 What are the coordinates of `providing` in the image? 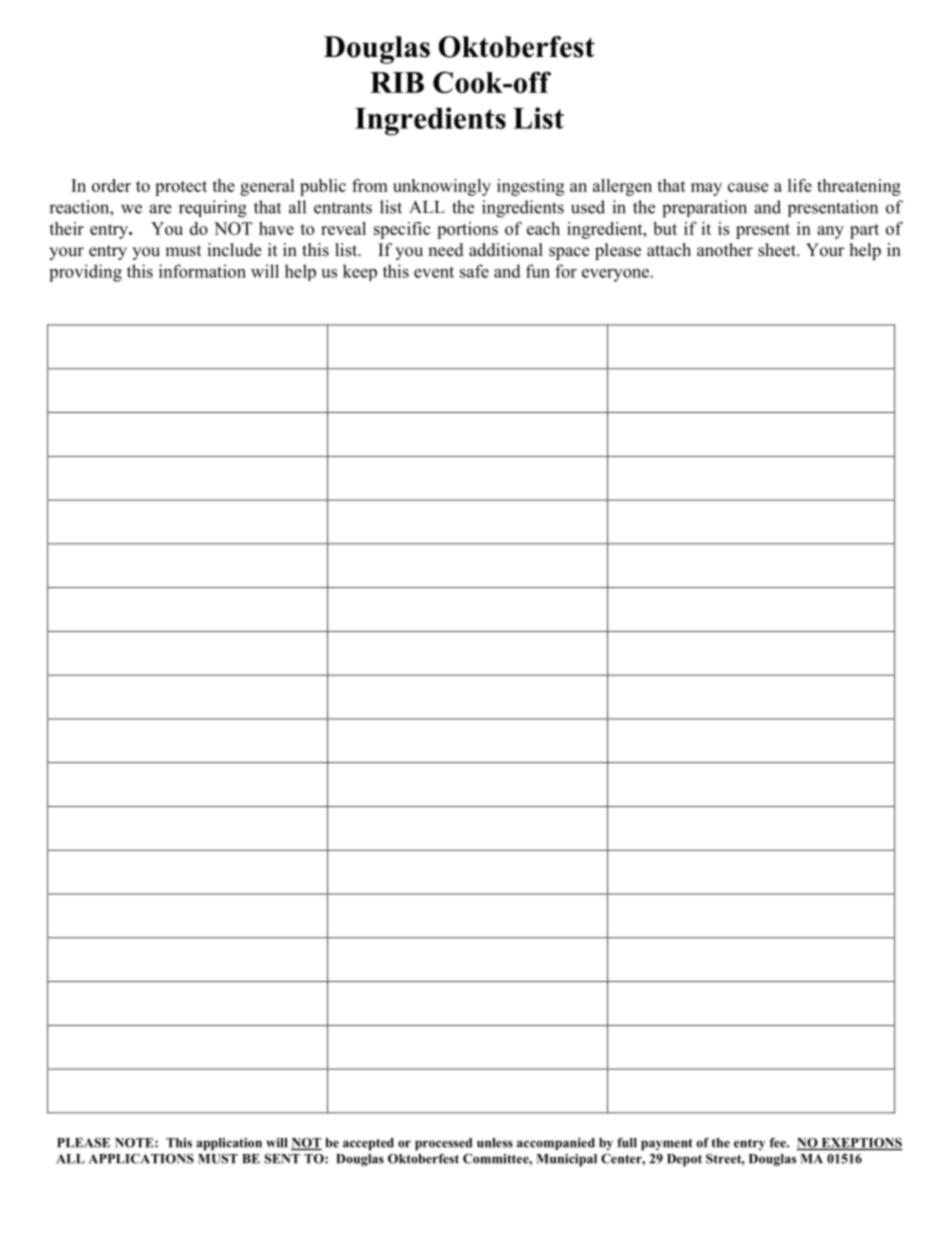 It's located at (85, 273).
